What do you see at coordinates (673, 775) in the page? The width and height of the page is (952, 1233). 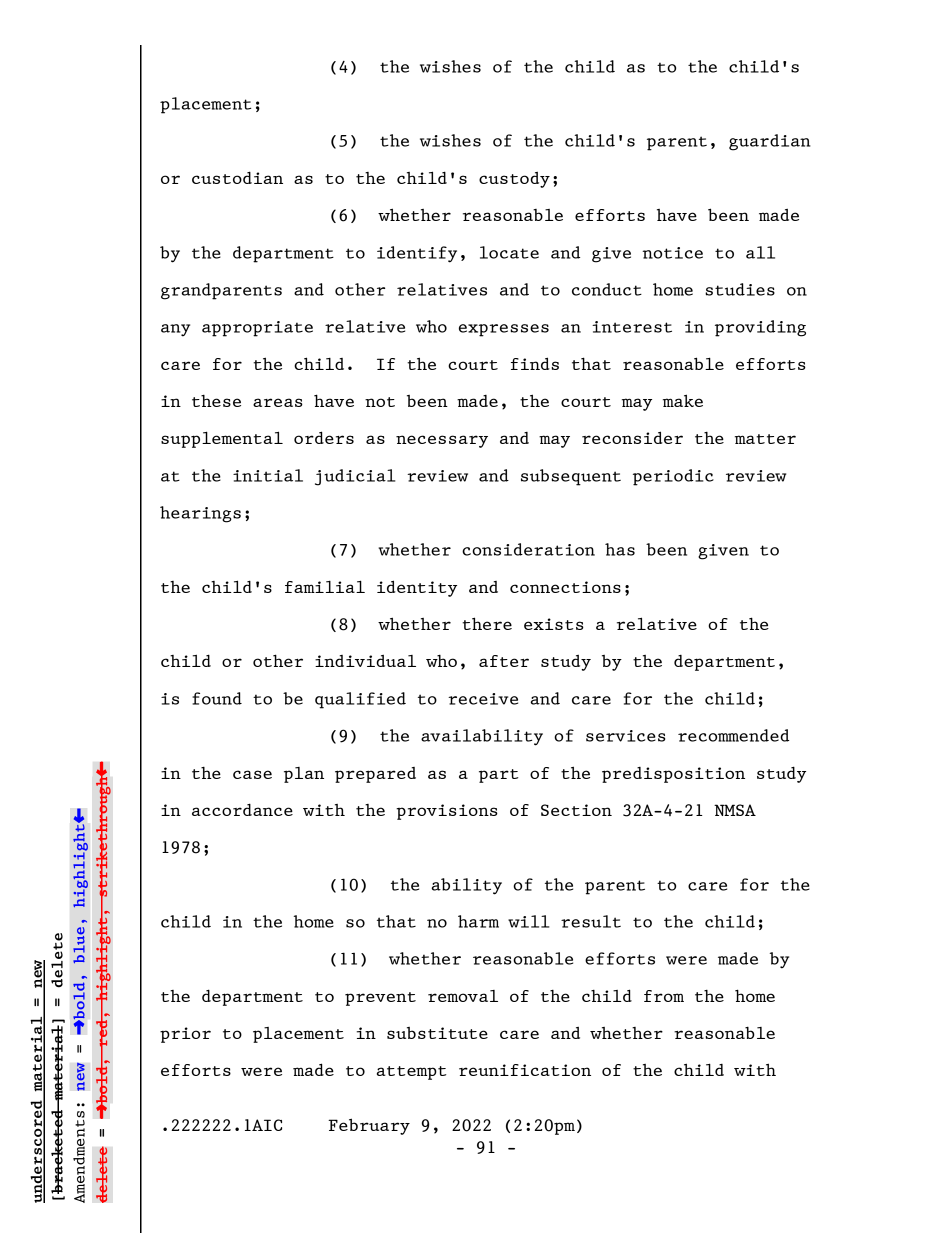 I see `predisposition` at bounding box center [673, 775].
